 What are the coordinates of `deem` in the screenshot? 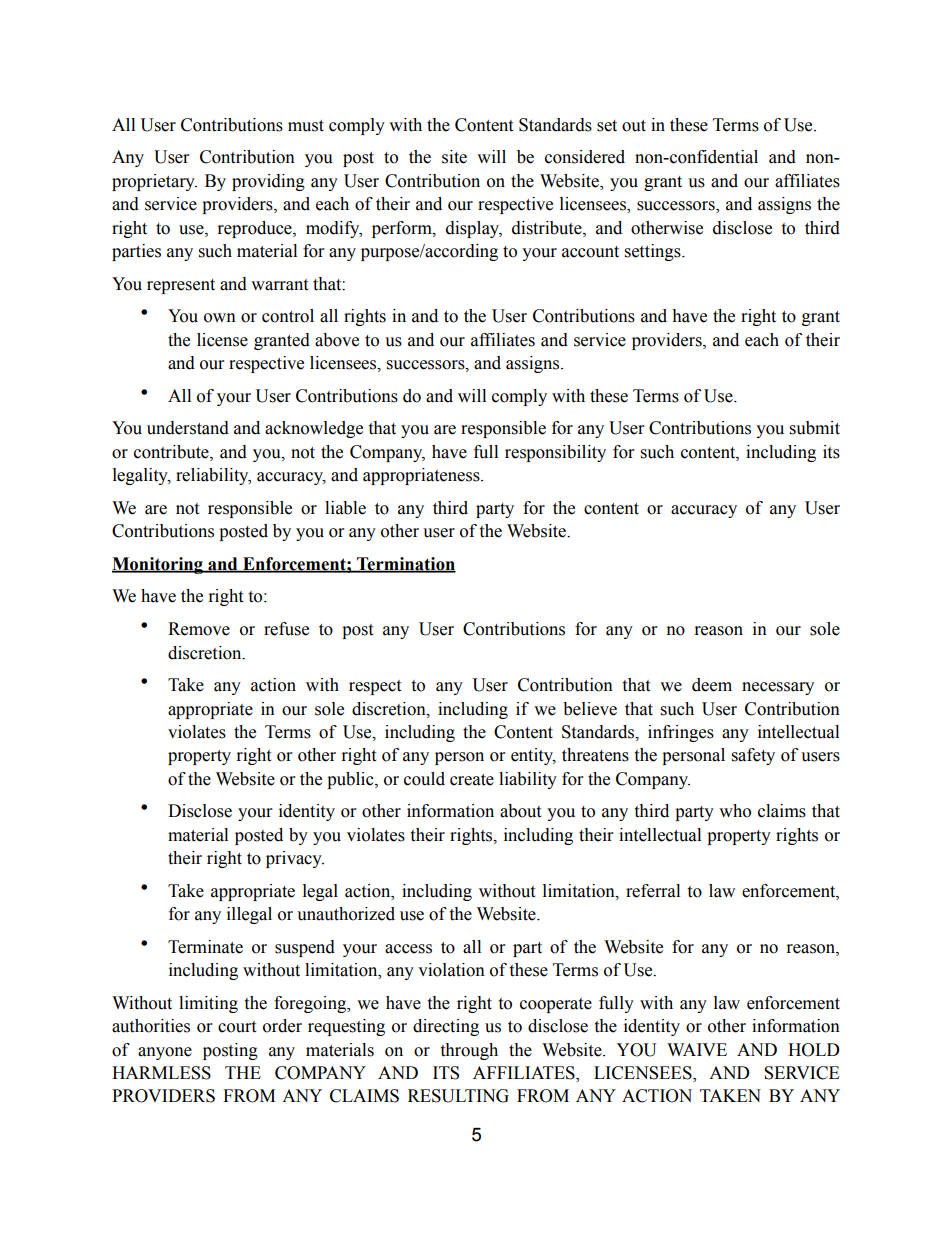 It's located at (712, 685).
